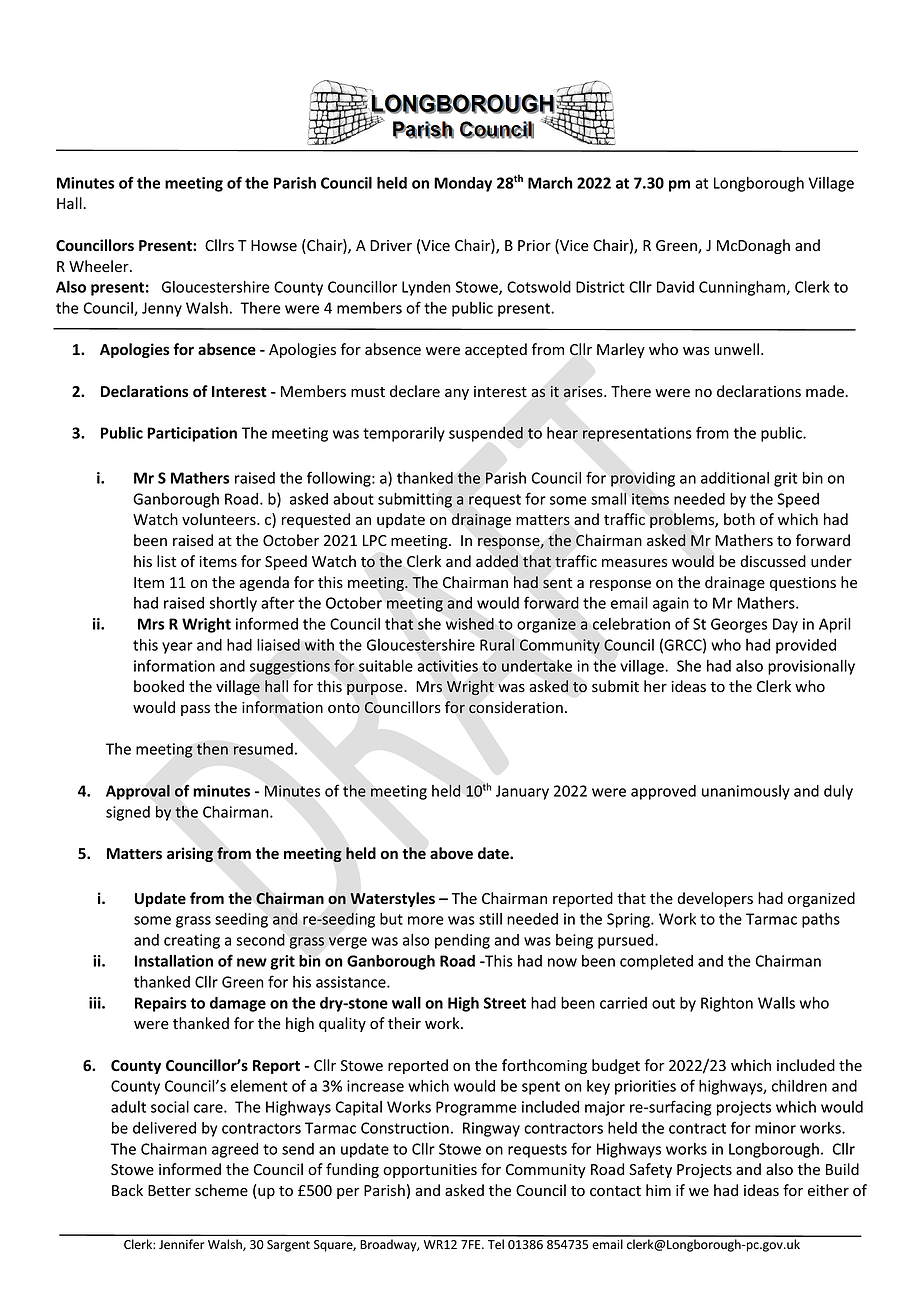  I want to click on Better, so click(169, 1190).
